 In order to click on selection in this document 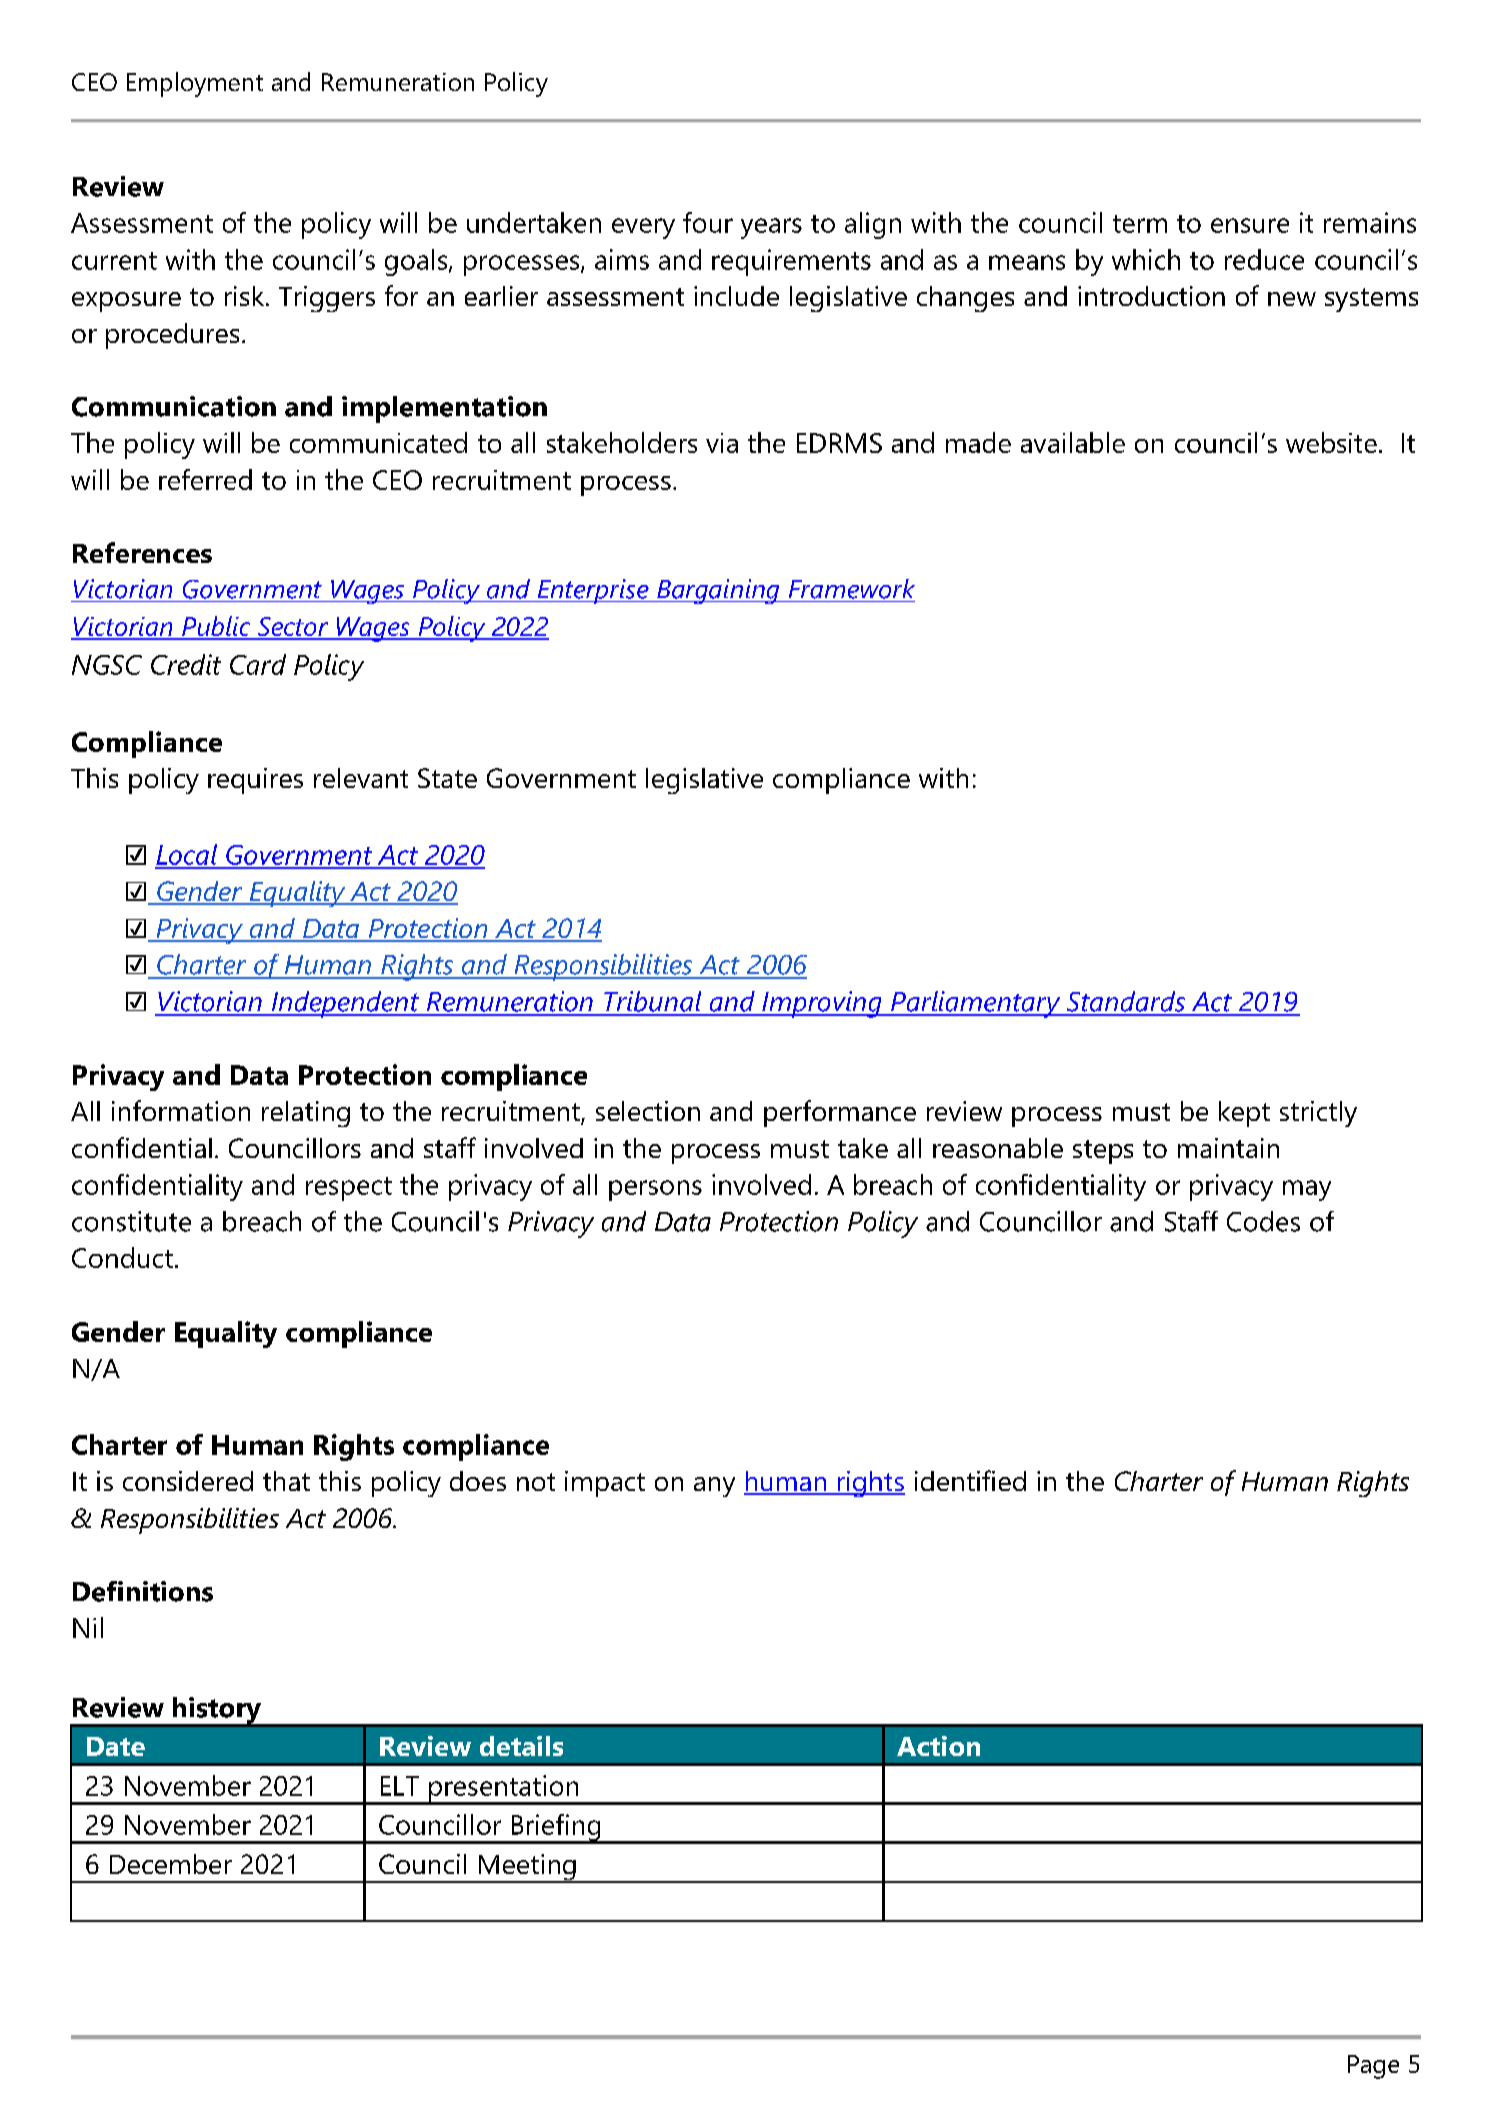, I will do `click(648, 1111)`.
